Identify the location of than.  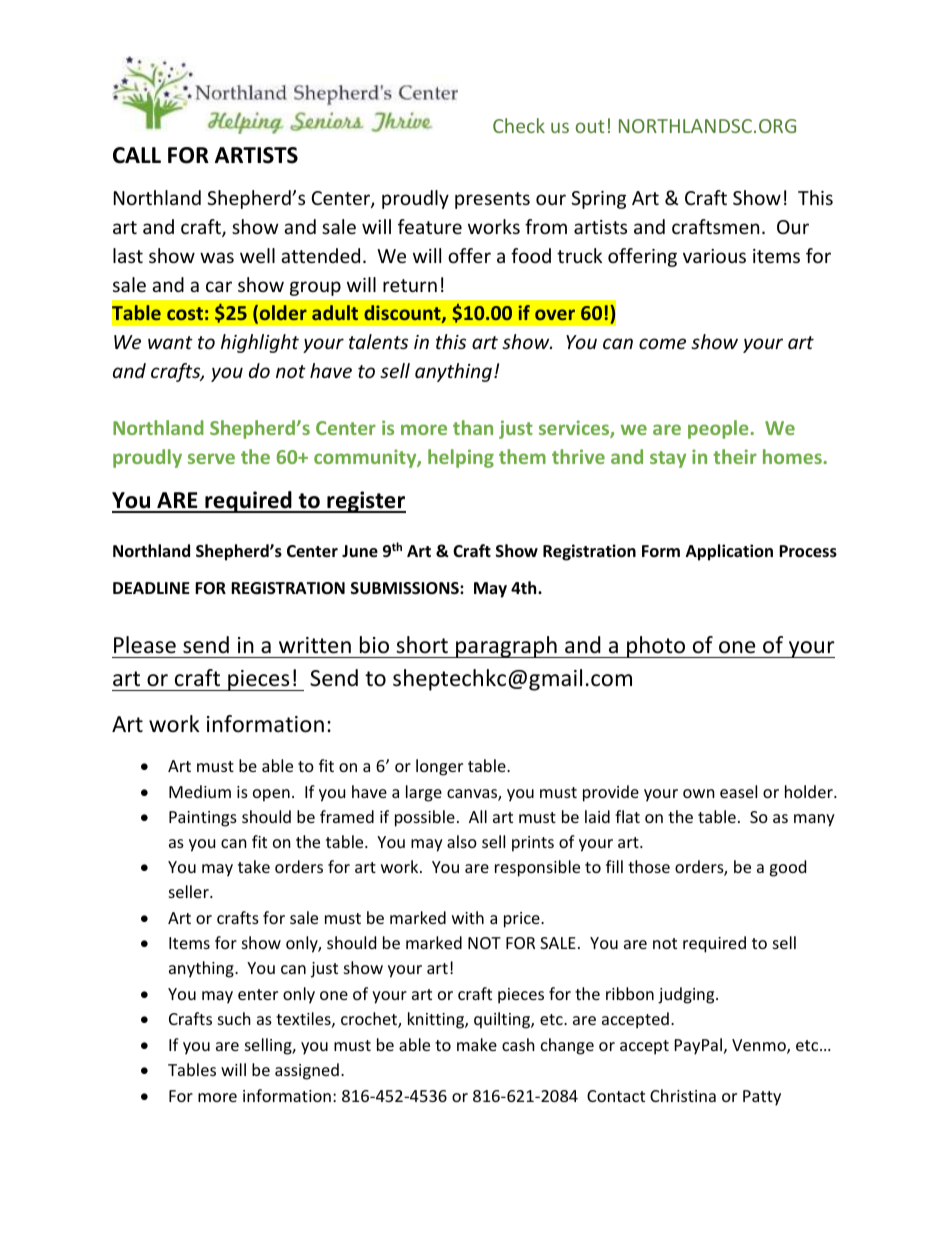
(473, 427).
